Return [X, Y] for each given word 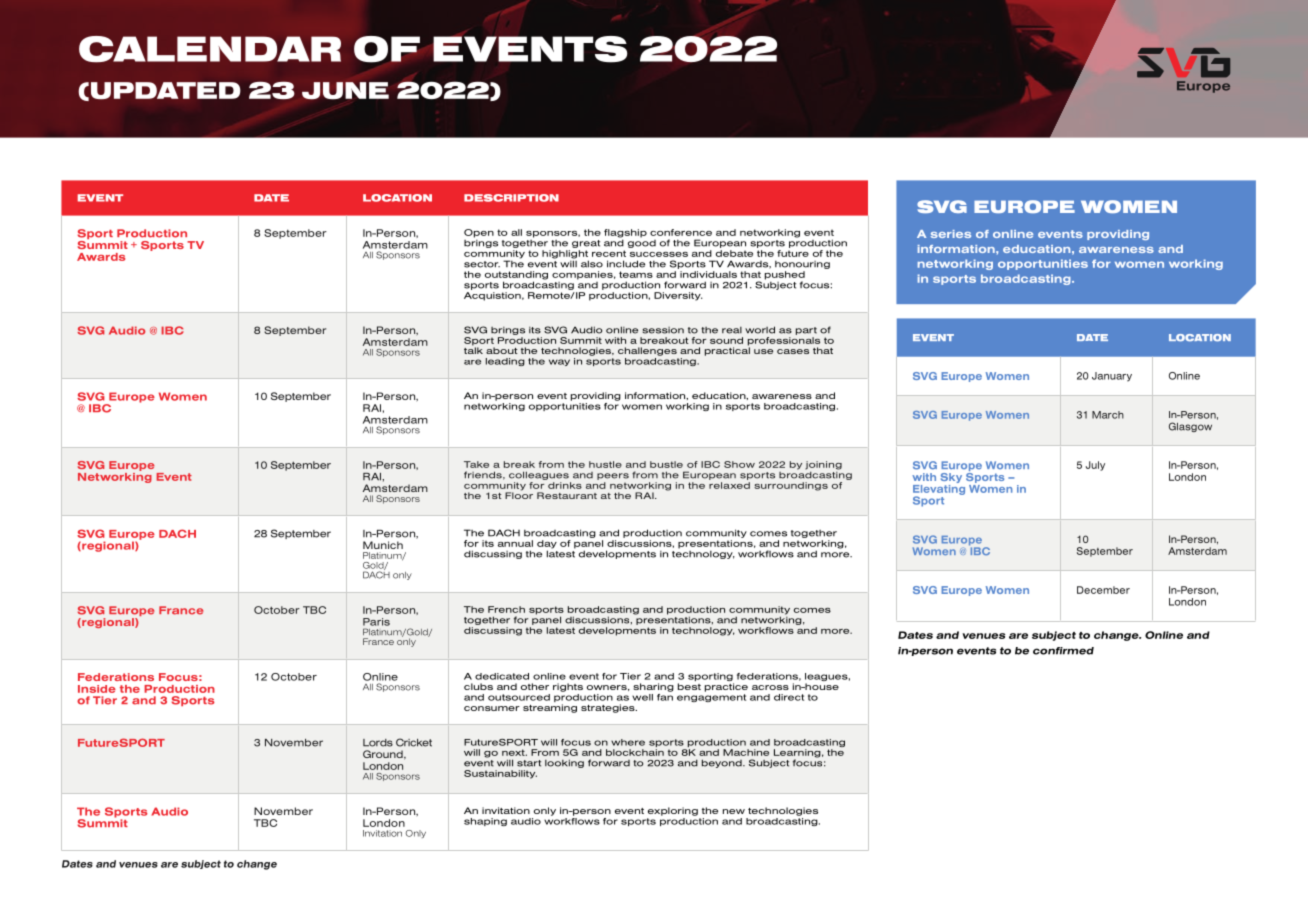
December [1103, 590]
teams [636, 274]
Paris [376, 622]
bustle [666, 464]
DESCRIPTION [511, 198]
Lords [378, 743]
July [1095, 466]
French [506, 609]
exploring [673, 811]
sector [482, 264]
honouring [802, 265]
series [951, 234]
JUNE [345, 91]
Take [476, 464]
